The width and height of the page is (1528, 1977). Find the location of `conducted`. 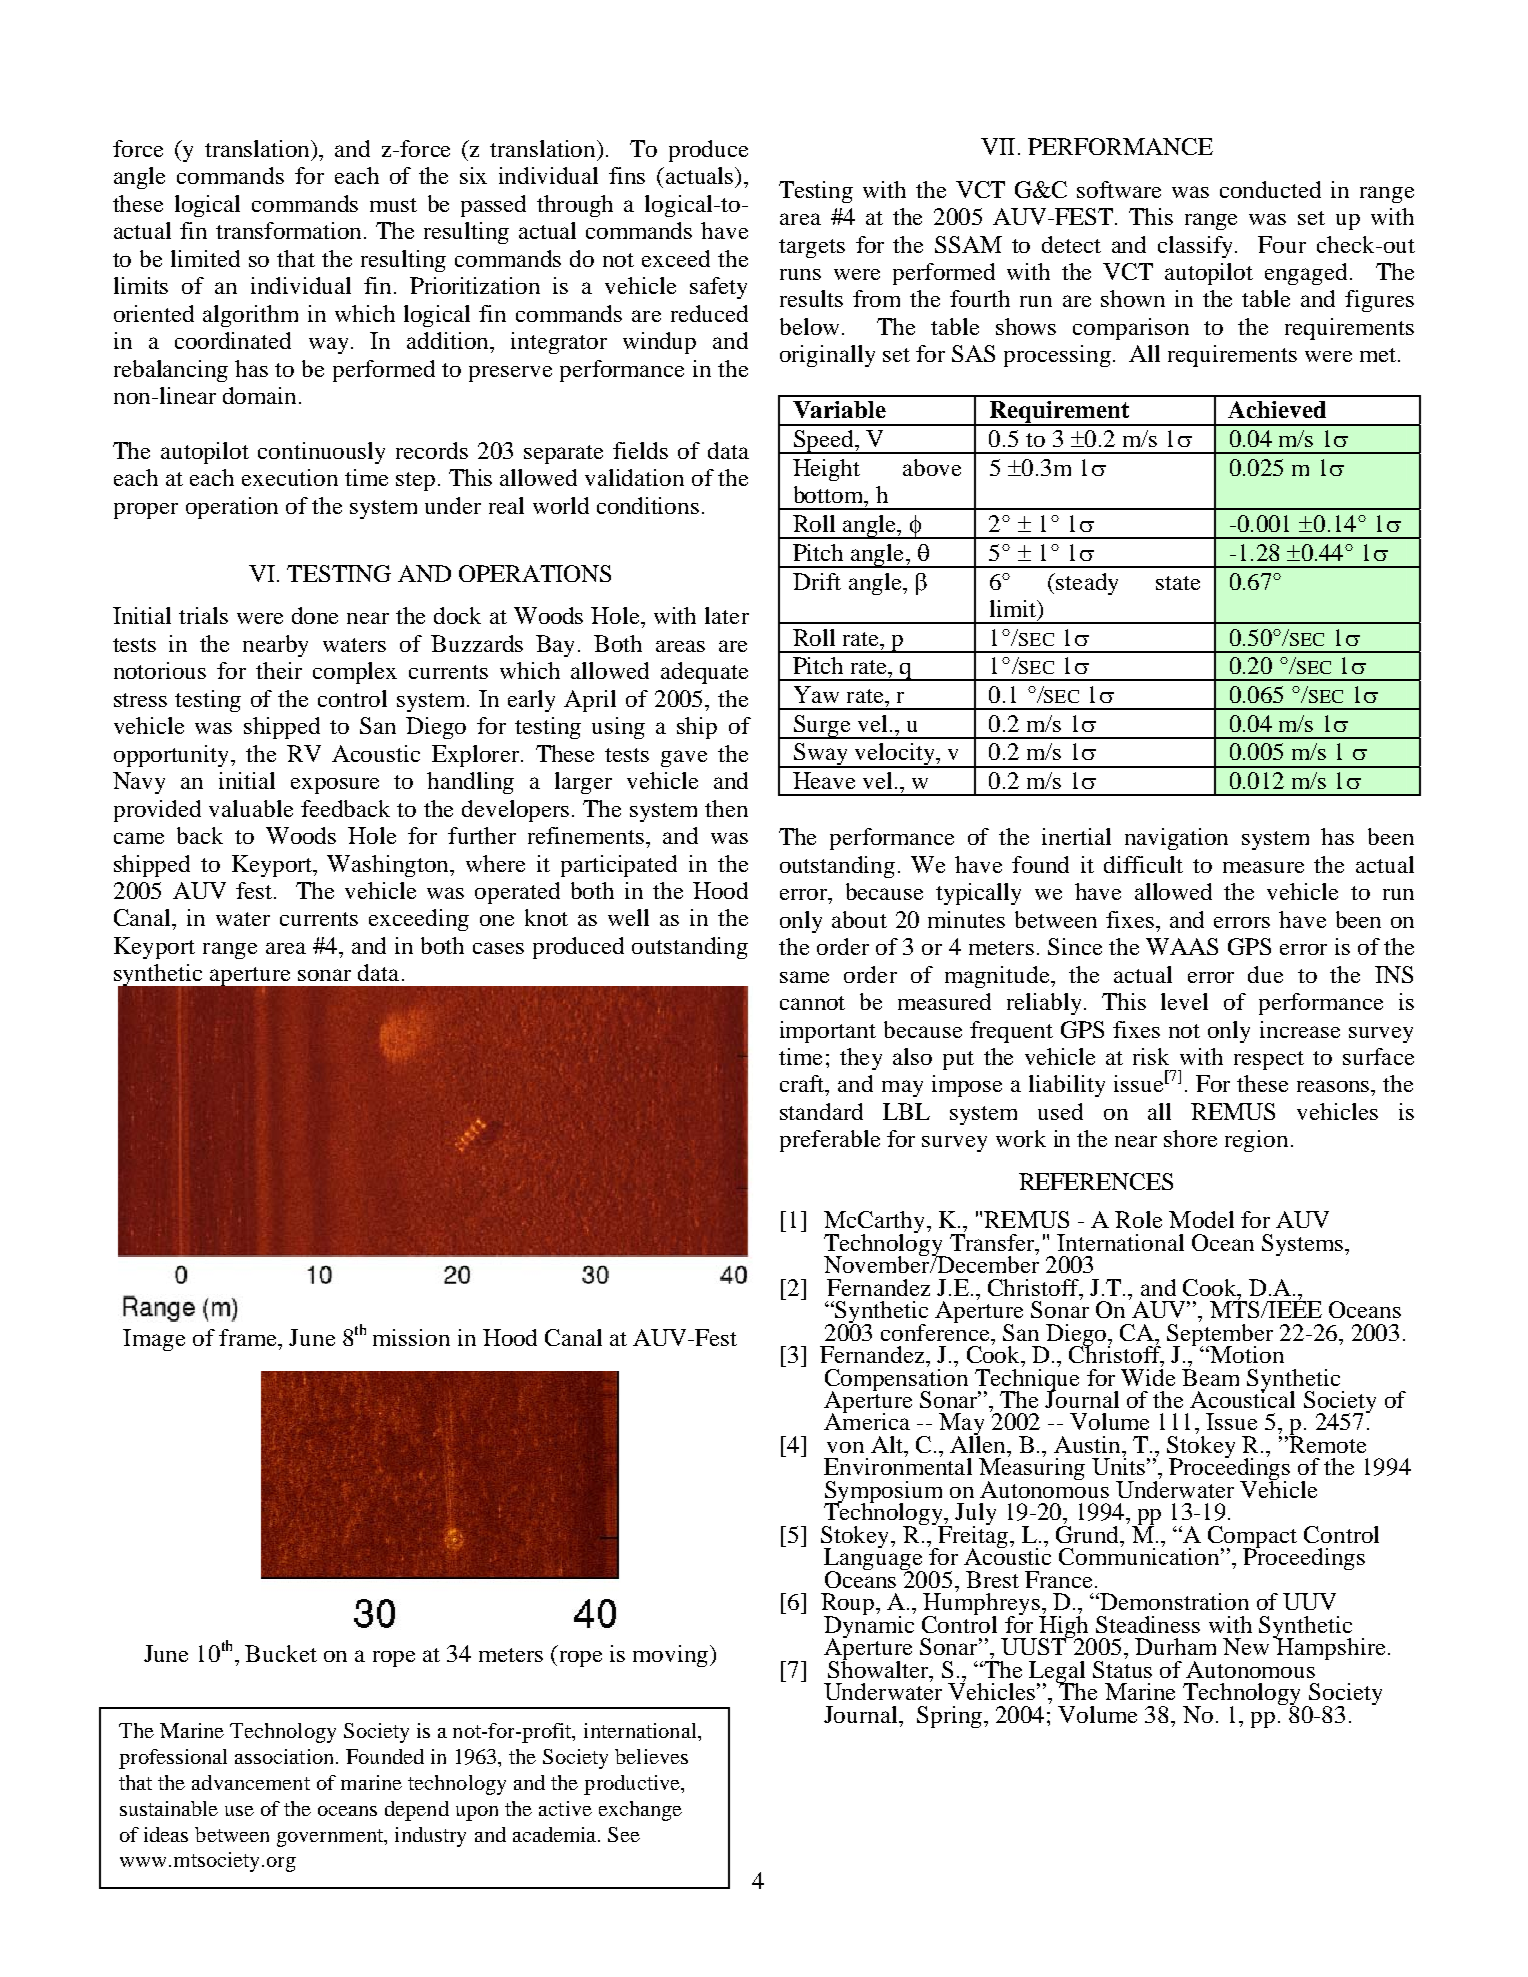

conducted is located at coordinates (1270, 189).
